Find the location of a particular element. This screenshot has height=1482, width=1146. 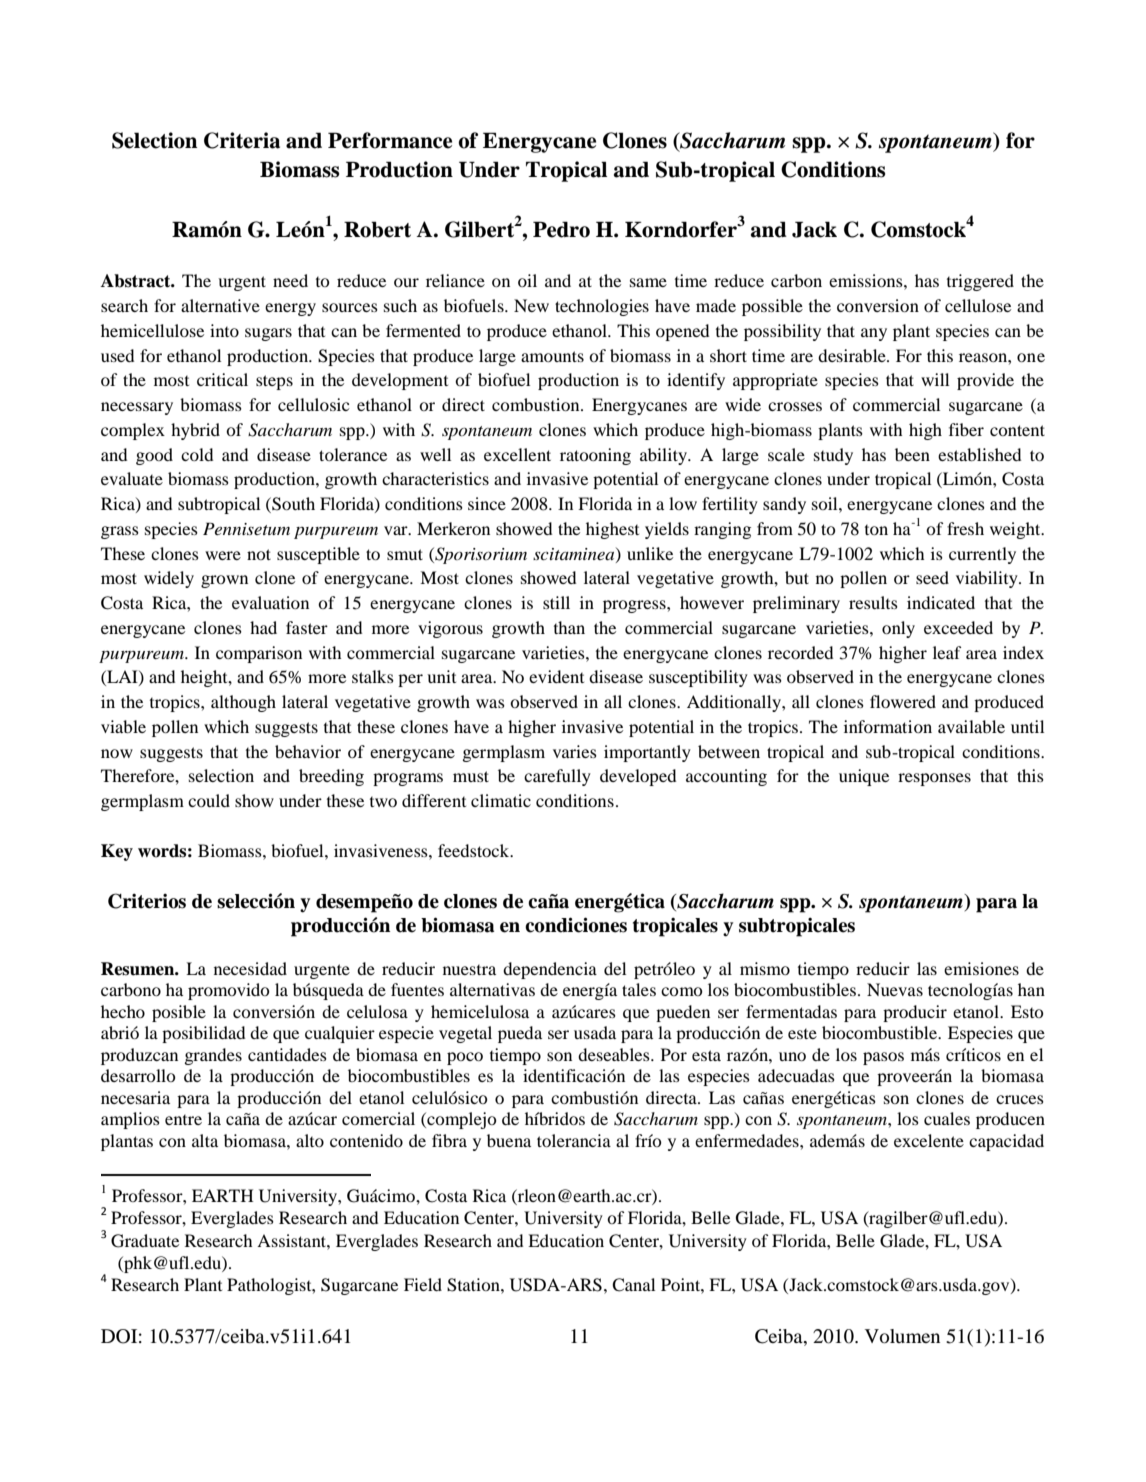

Graduate is located at coordinates (145, 1241).
